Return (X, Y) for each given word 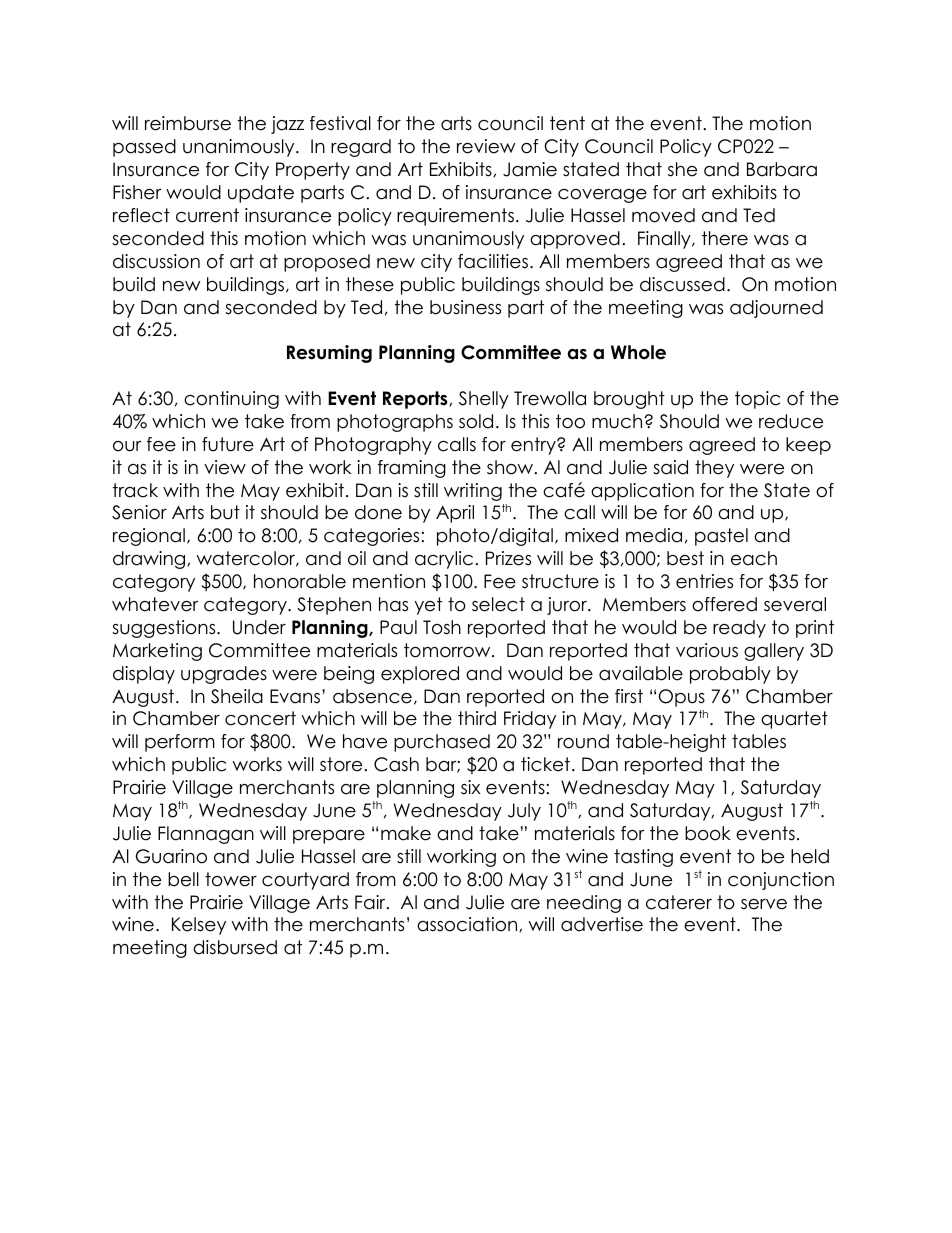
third (477, 718)
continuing (231, 400)
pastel (721, 537)
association (468, 924)
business (465, 307)
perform (180, 743)
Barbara (782, 169)
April (455, 514)
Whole (638, 352)
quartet (794, 720)
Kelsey (199, 926)
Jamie (530, 169)
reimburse (188, 123)
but (225, 512)
